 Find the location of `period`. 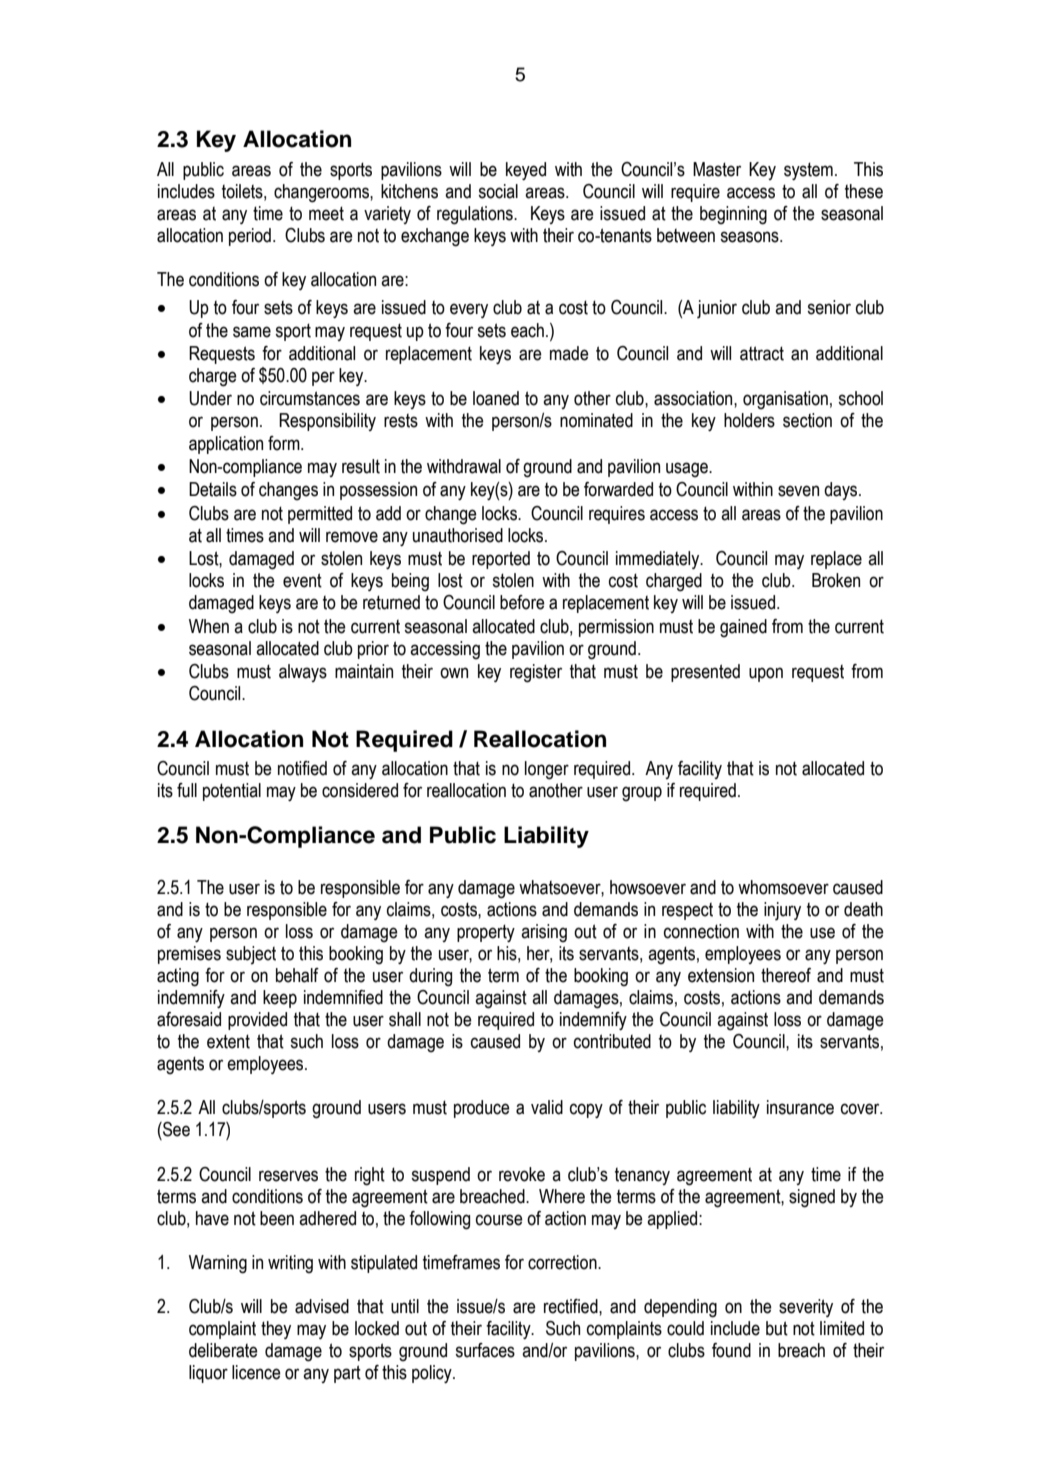

period is located at coordinates (250, 237).
